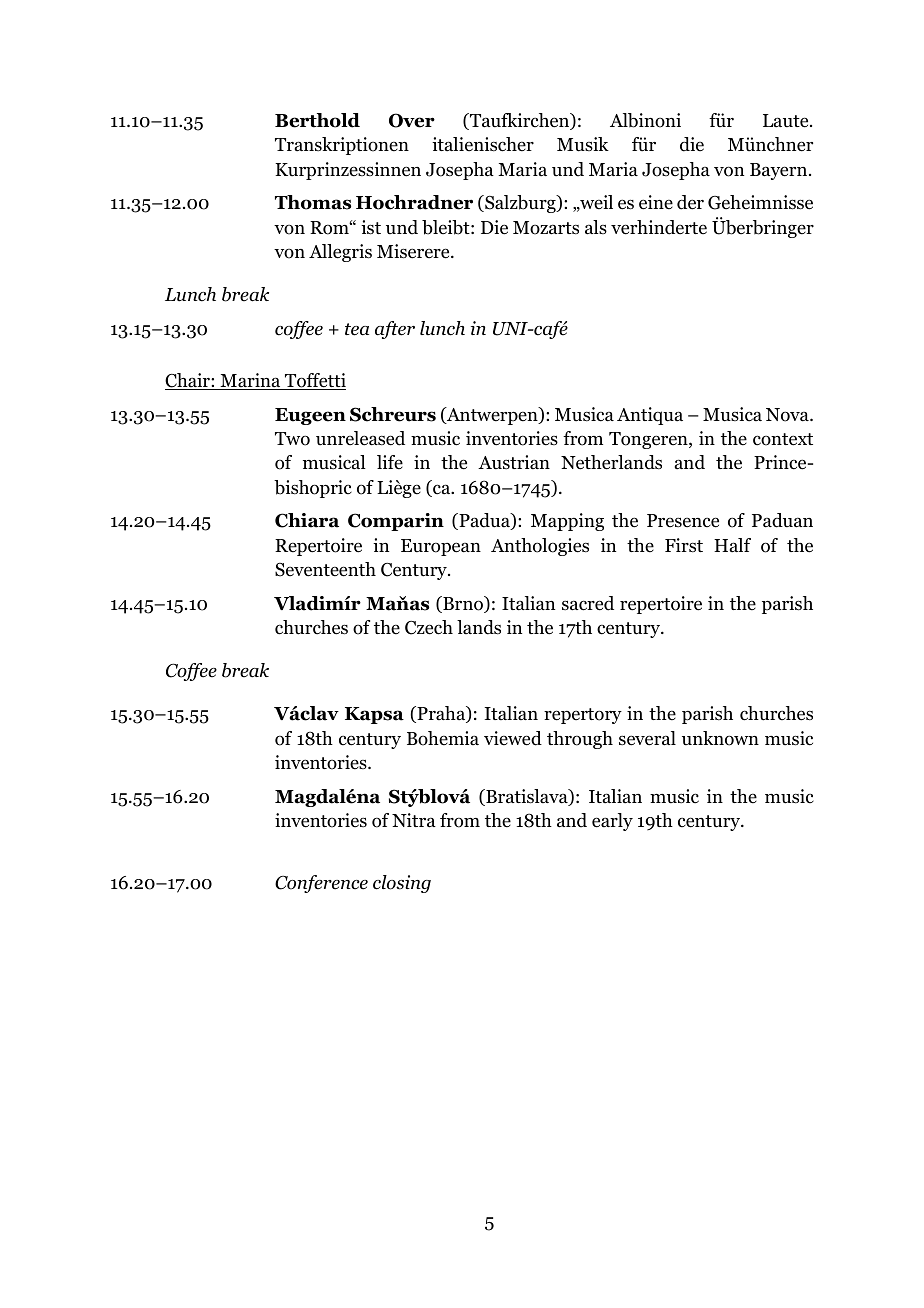 Image resolution: width=924 pixels, height=1308 pixels. Describe the element at coordinates (788, 415) in the screenshot. I see `Nova` at that location.
